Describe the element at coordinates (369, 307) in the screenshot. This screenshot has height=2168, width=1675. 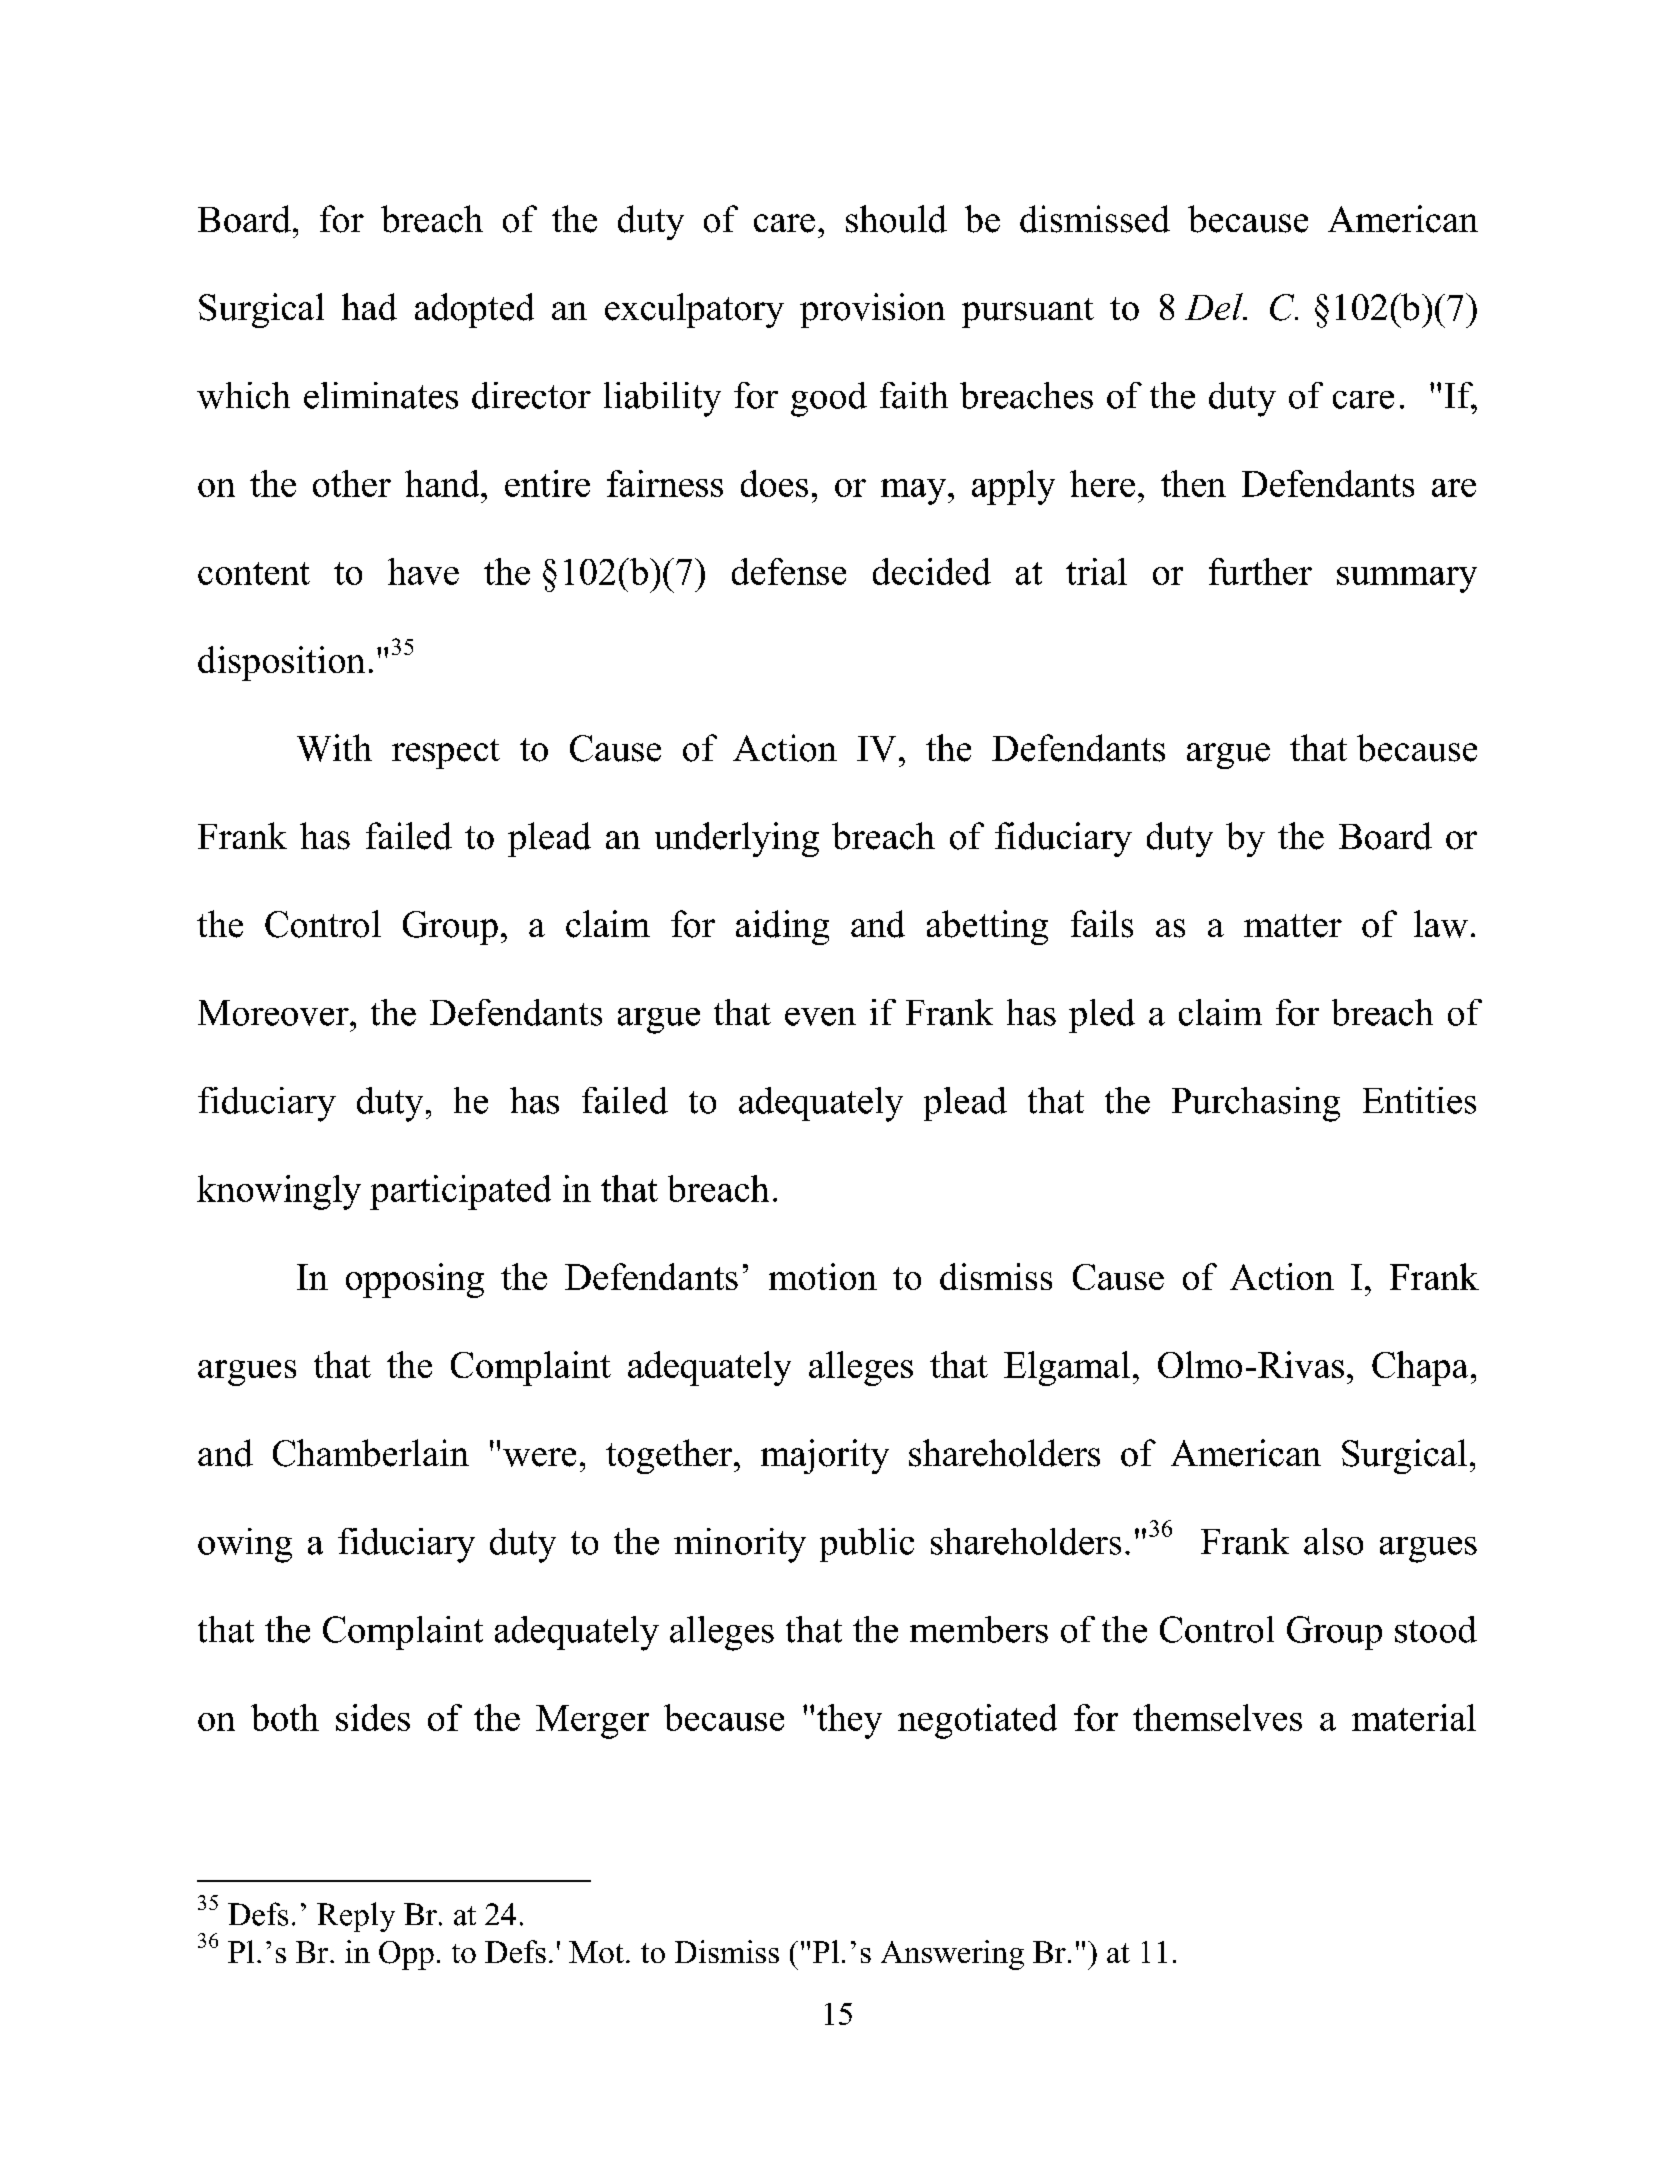
I see `had` at that location.
